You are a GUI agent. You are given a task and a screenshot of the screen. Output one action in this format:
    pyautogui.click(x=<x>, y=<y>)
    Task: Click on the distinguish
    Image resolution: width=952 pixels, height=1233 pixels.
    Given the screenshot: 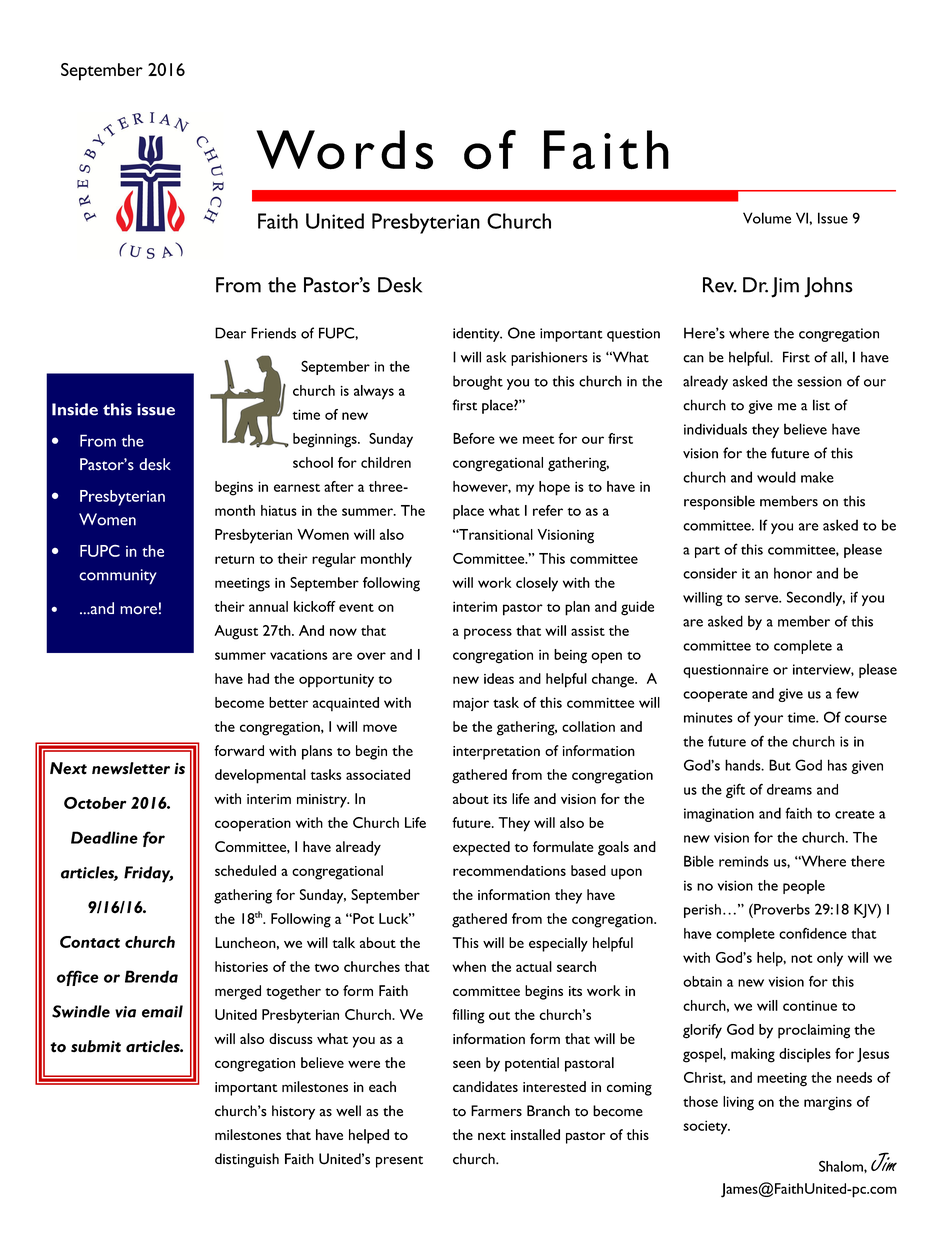 What is the action you would take?
    pyautogui.click(x=247, y=1160)
